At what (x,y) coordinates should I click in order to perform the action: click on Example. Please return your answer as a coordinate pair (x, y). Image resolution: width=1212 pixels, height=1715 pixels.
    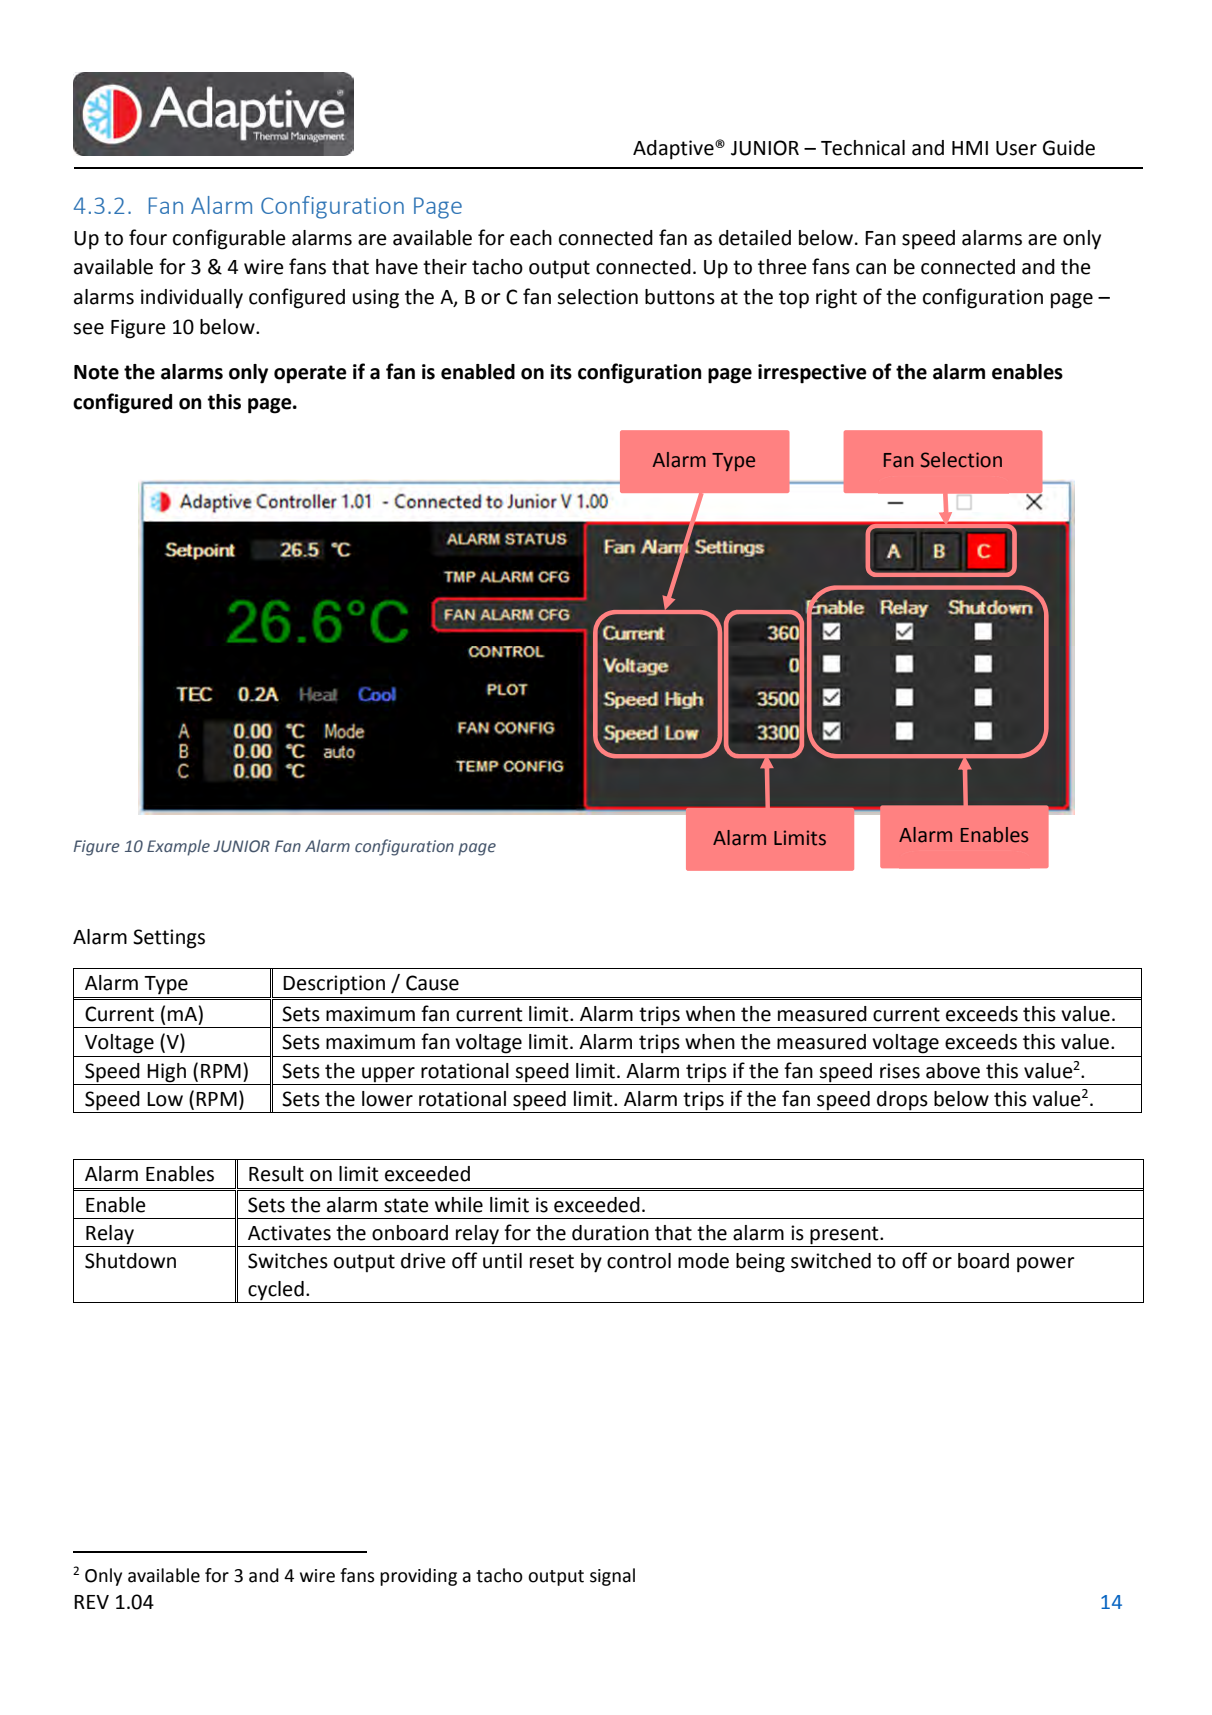
    Looking at the image, I should click on (178, 848).
